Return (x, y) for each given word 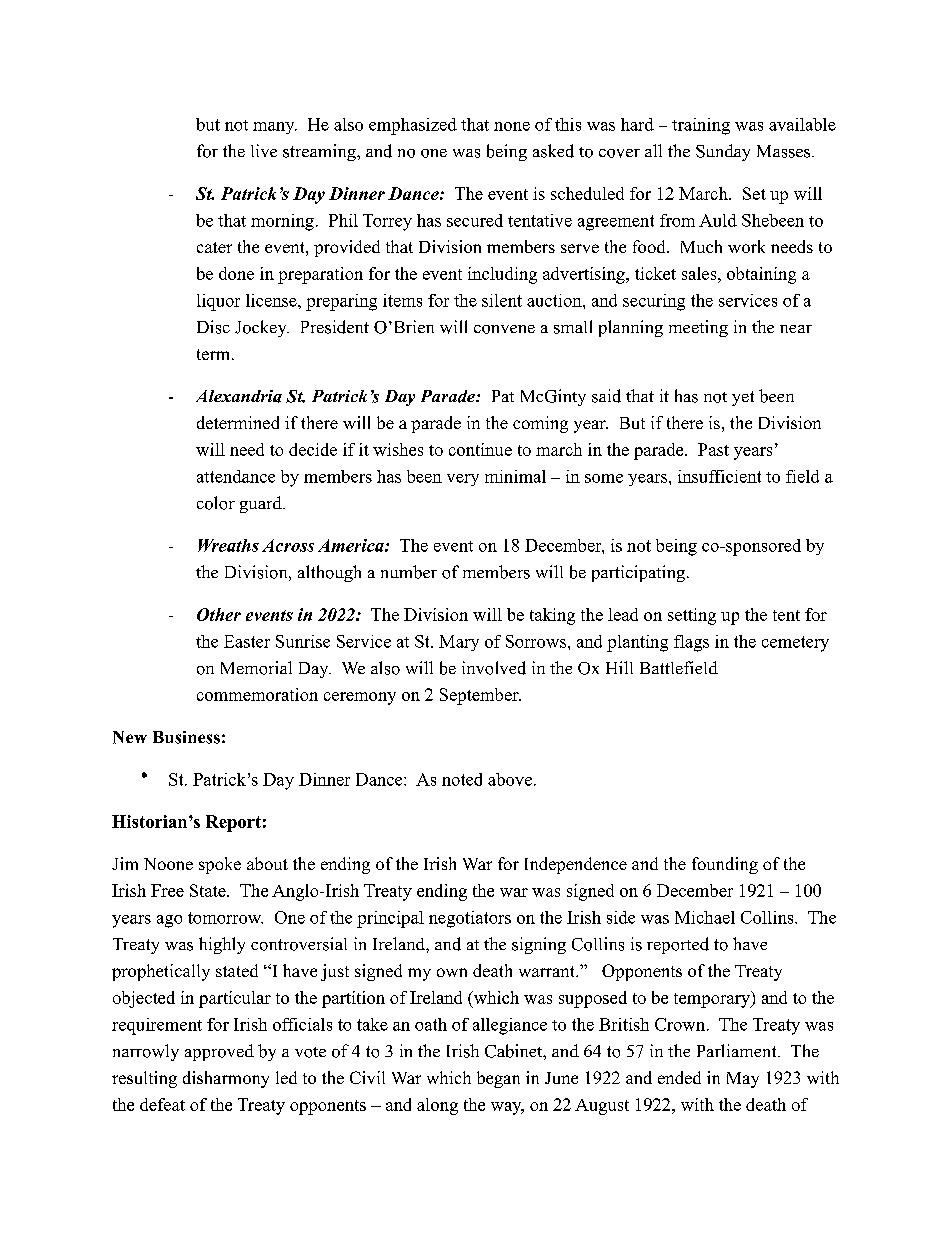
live (264, 150)
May (743, 1080)
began (498, 1079)
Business (186, 737)
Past (713, 449)
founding (725, 865)
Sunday (723, 152)
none (512, 126)
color (216, 503)
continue (480, 449)
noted (462, 779)
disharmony (226, 1079)
